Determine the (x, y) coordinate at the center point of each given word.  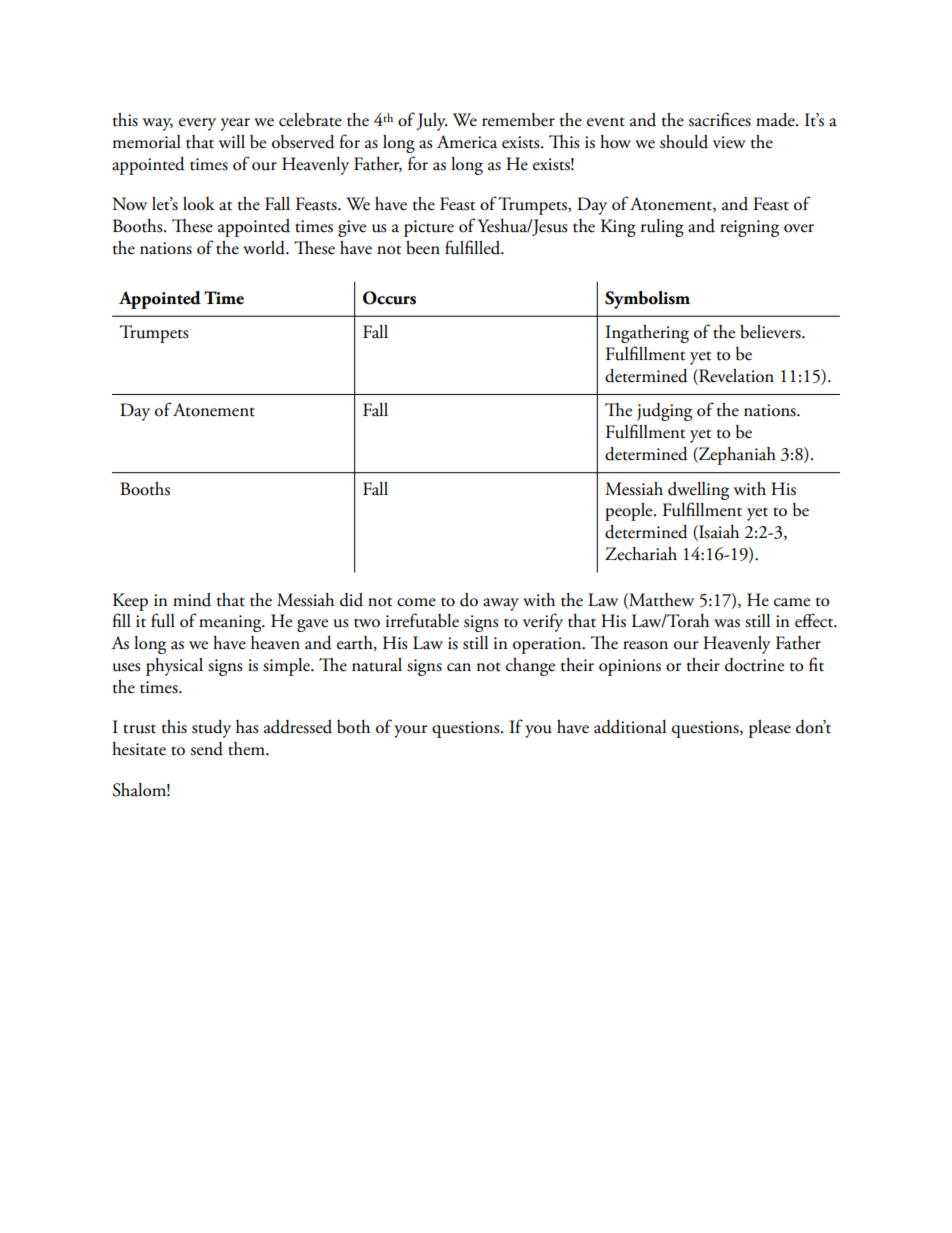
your (410, 731)
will (232, 141)
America (467, 142)
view (729, 142)
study (211, 729)
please (770, 729)
